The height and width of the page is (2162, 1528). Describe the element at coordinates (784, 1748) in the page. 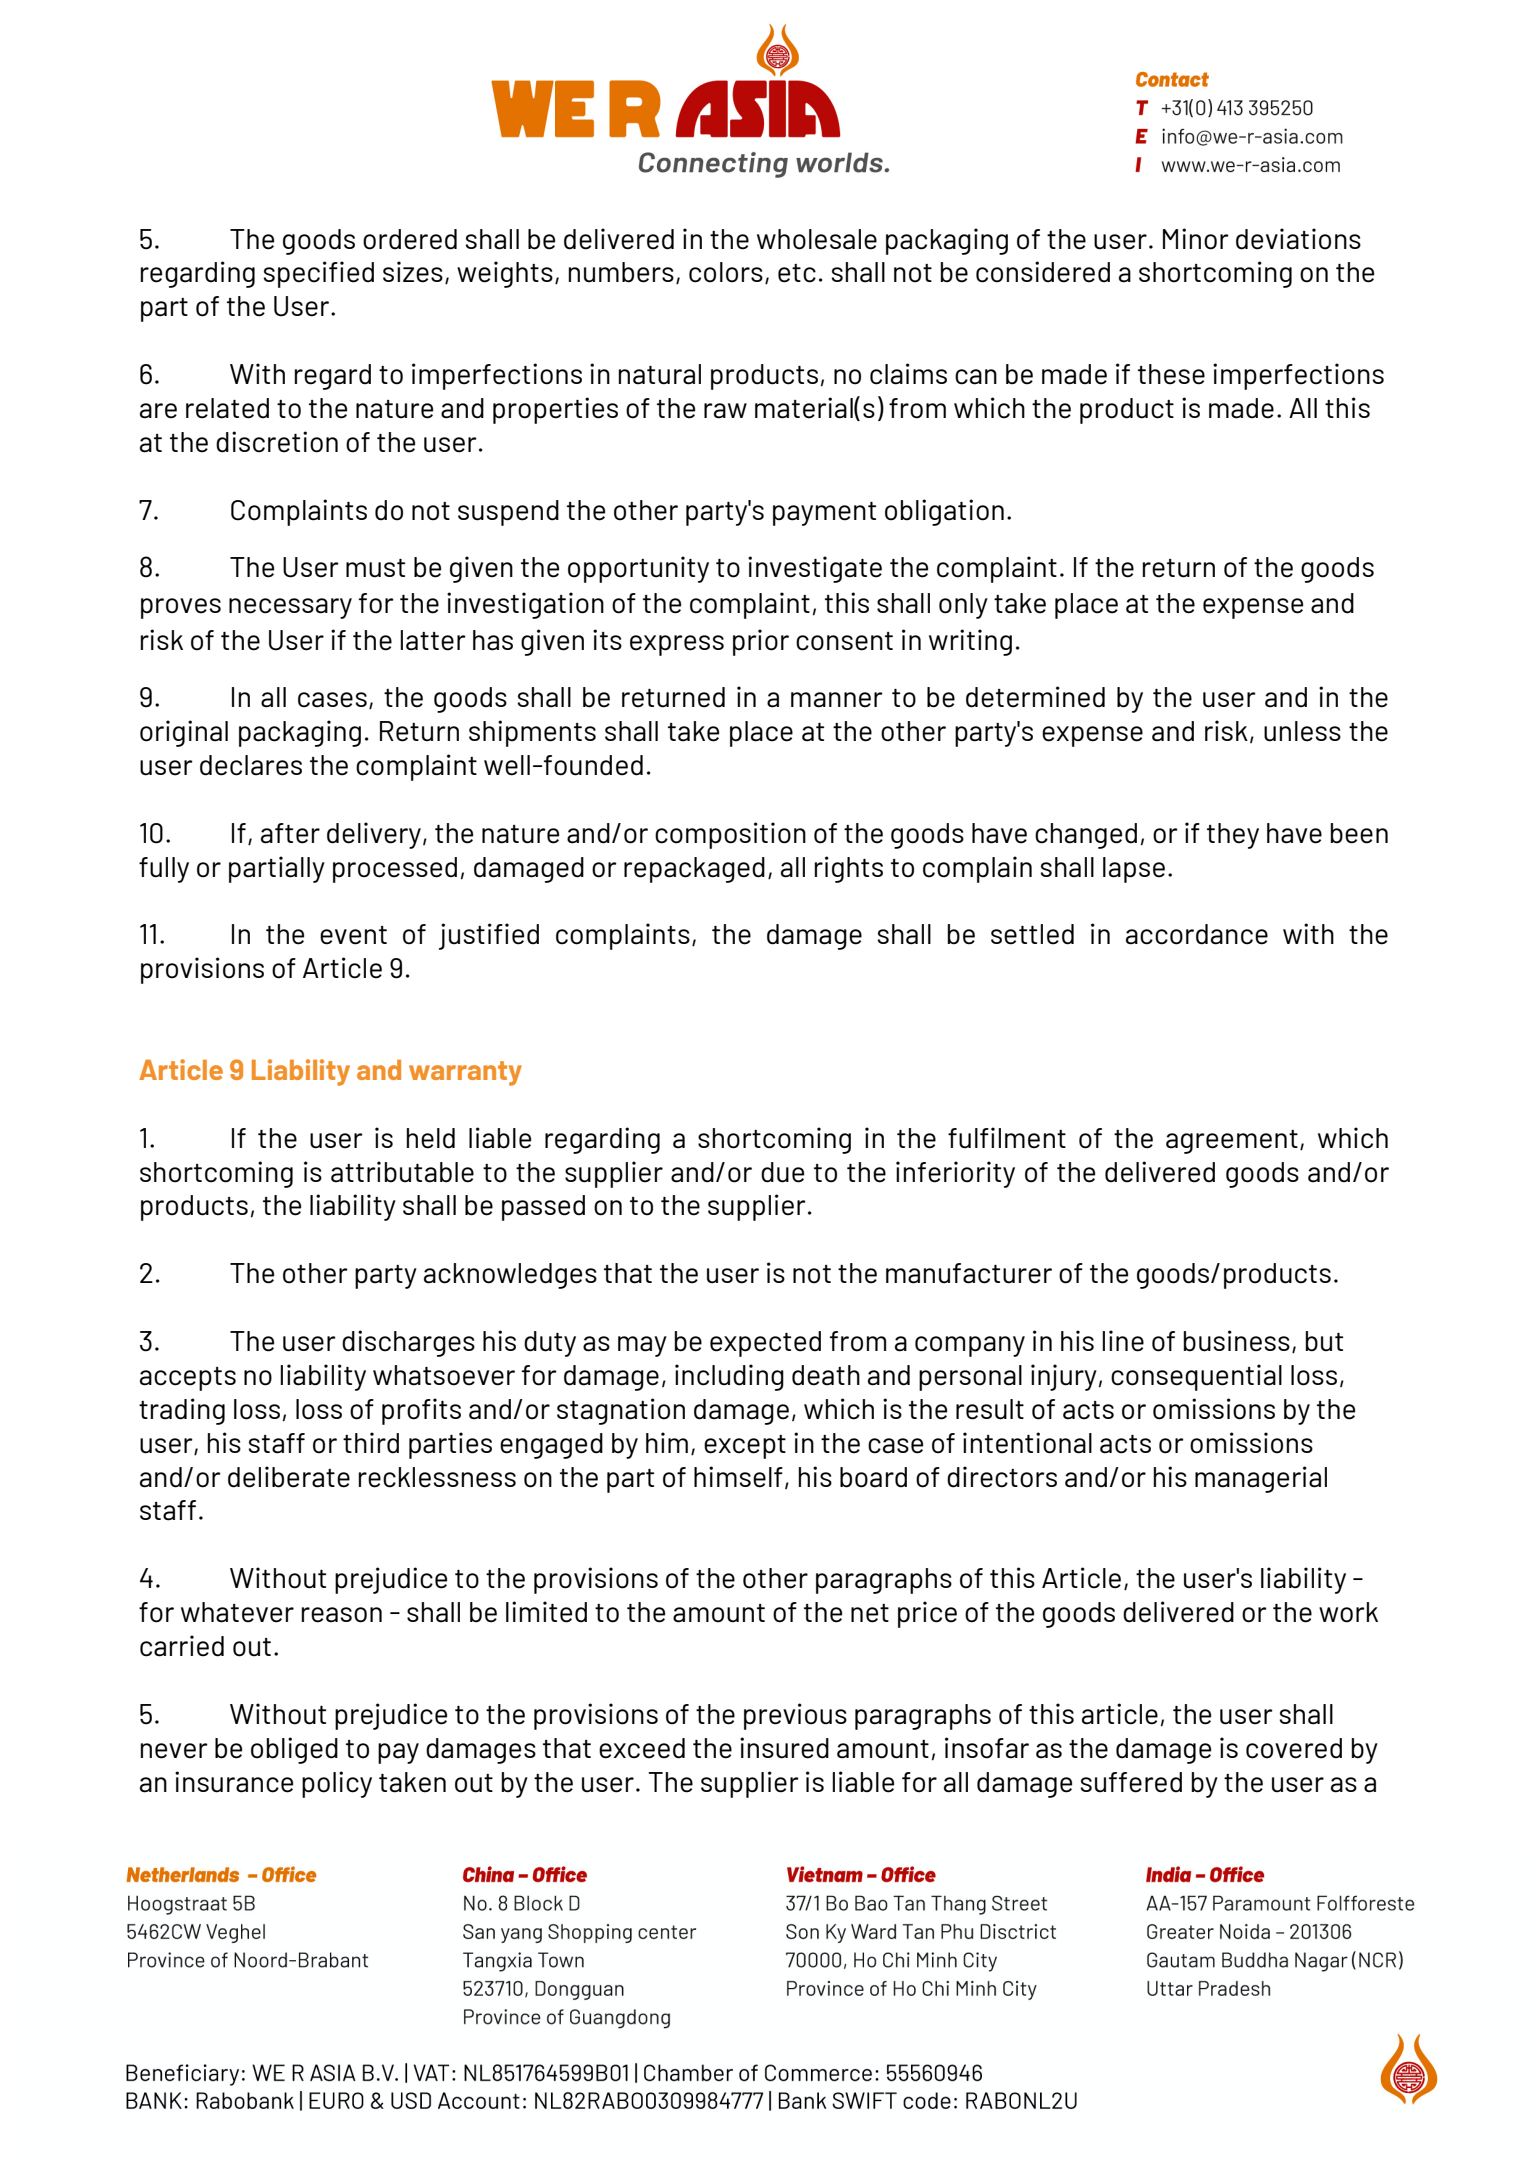

I see `insured` at that location.
